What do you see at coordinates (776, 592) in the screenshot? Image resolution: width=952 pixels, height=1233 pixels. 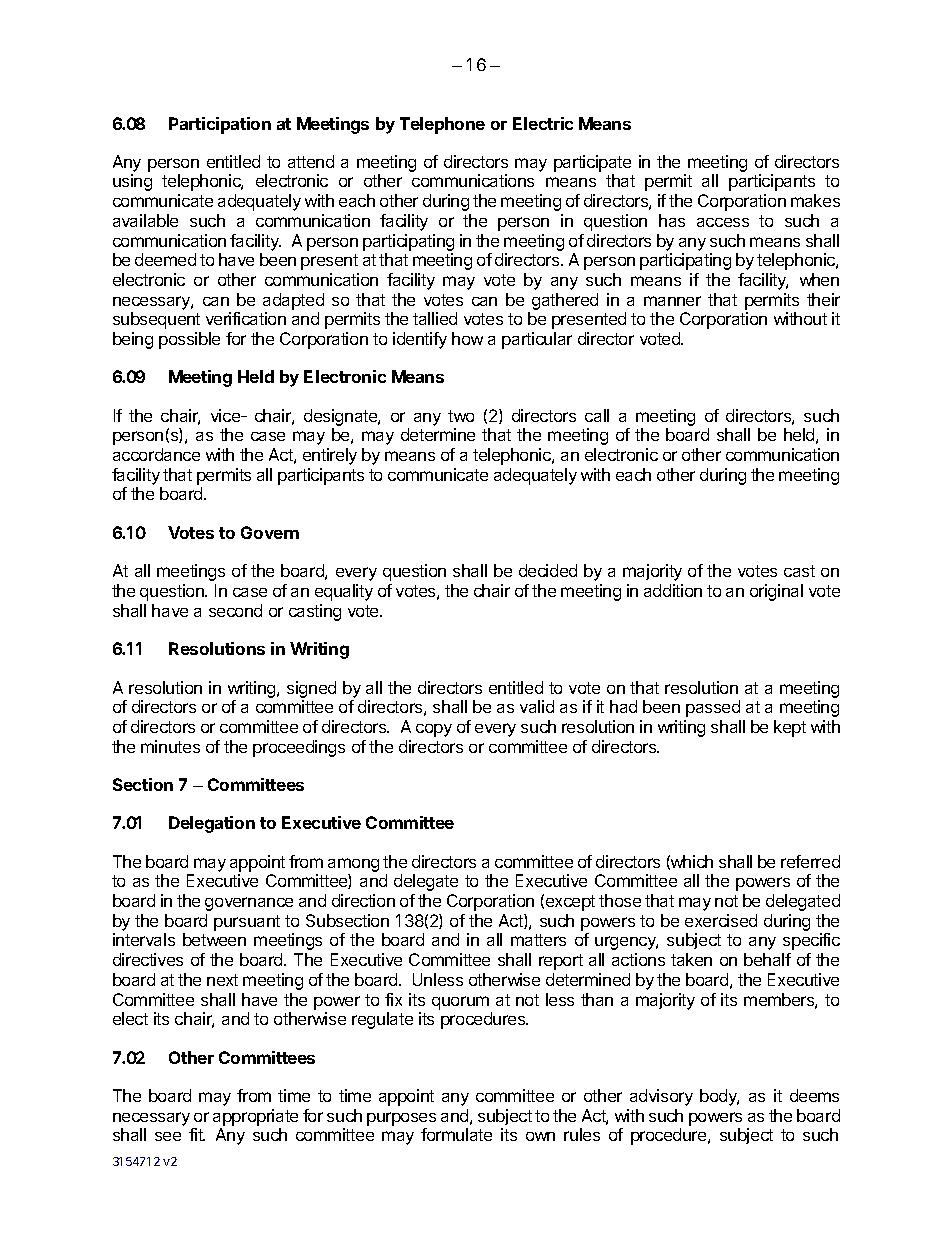 I see `original` at bounding box center [776, 592].
